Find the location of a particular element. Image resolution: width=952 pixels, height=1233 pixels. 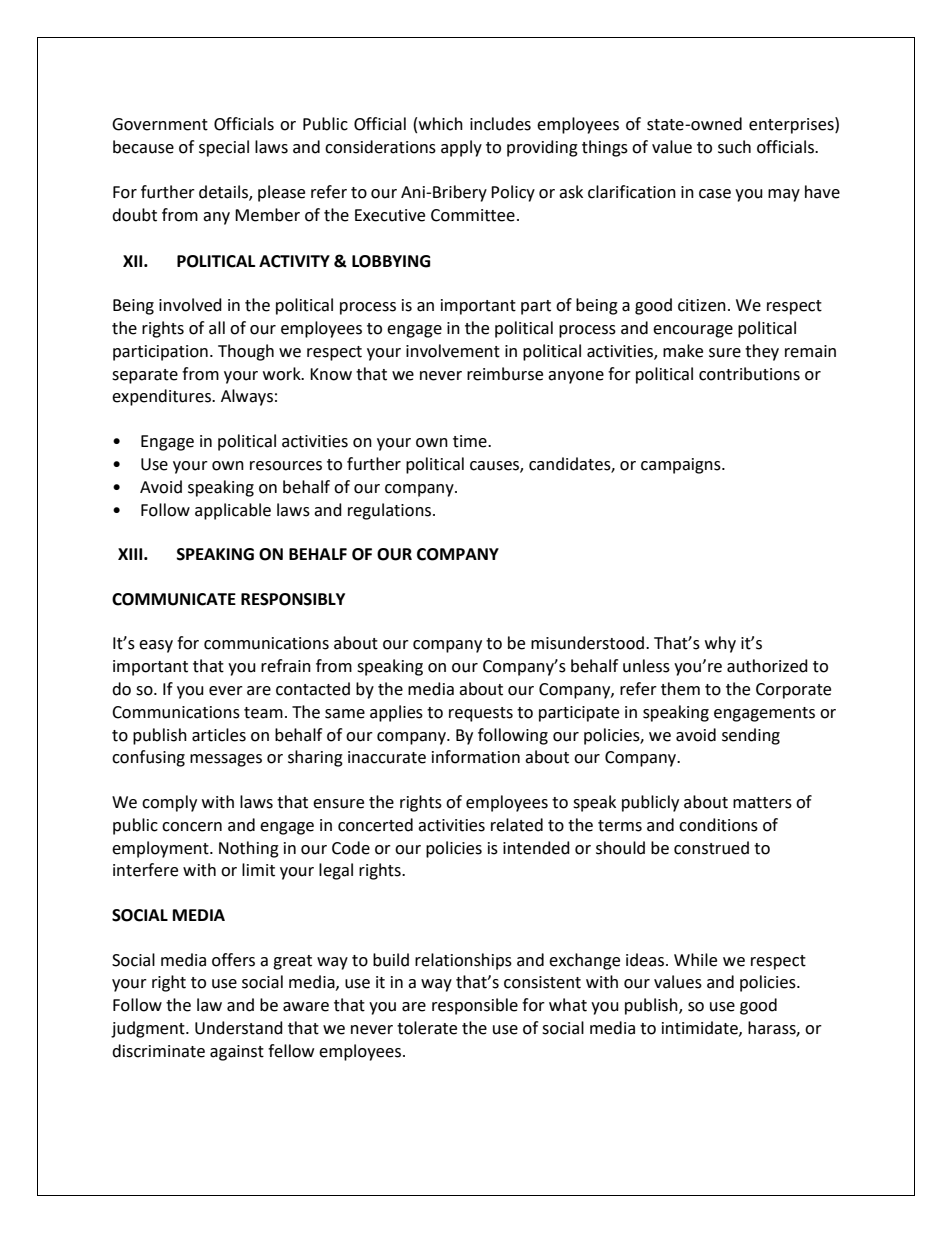

such is located at coordinates (734, 147).
